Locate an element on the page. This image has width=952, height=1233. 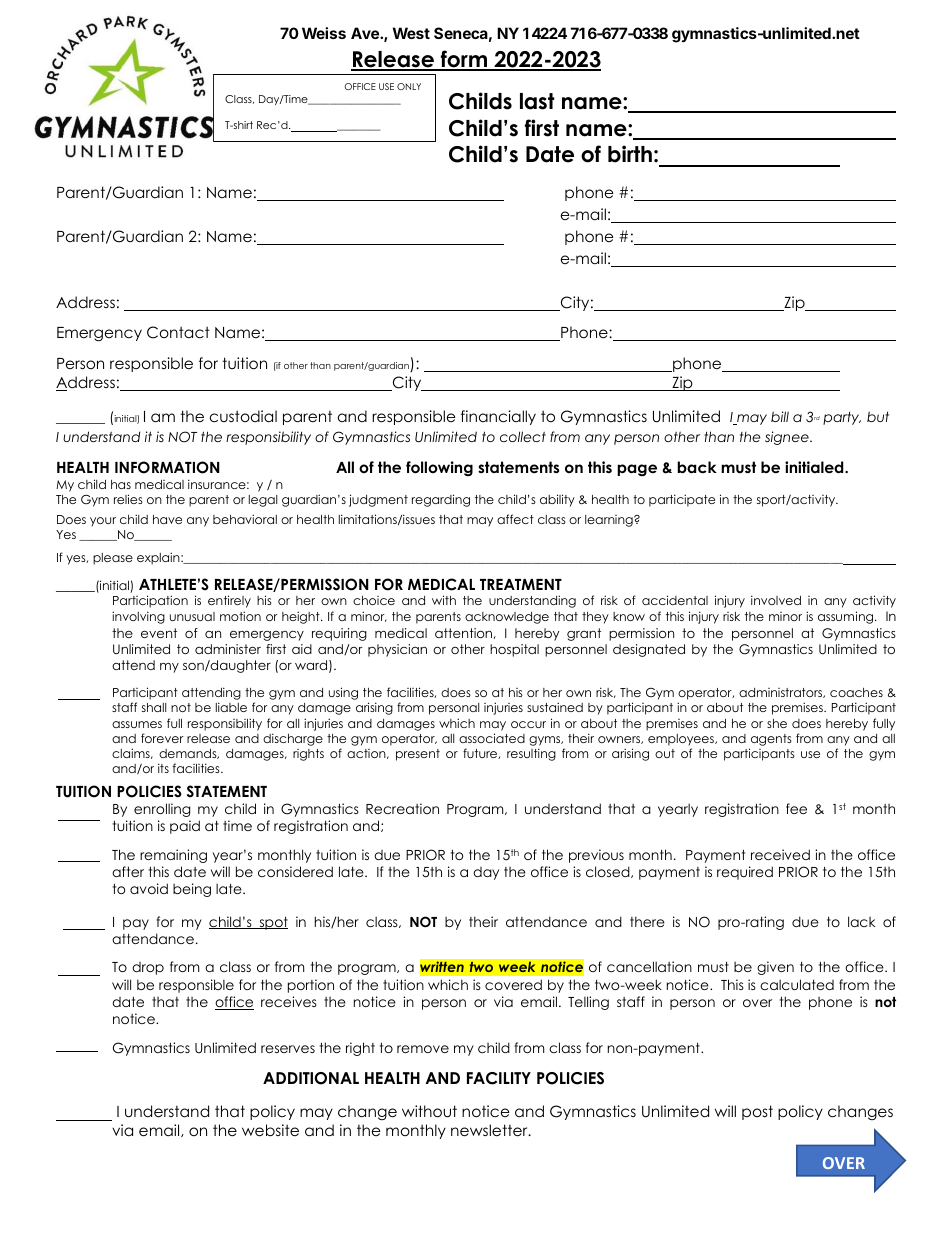
administrators is located at coordinates (782, 693).
